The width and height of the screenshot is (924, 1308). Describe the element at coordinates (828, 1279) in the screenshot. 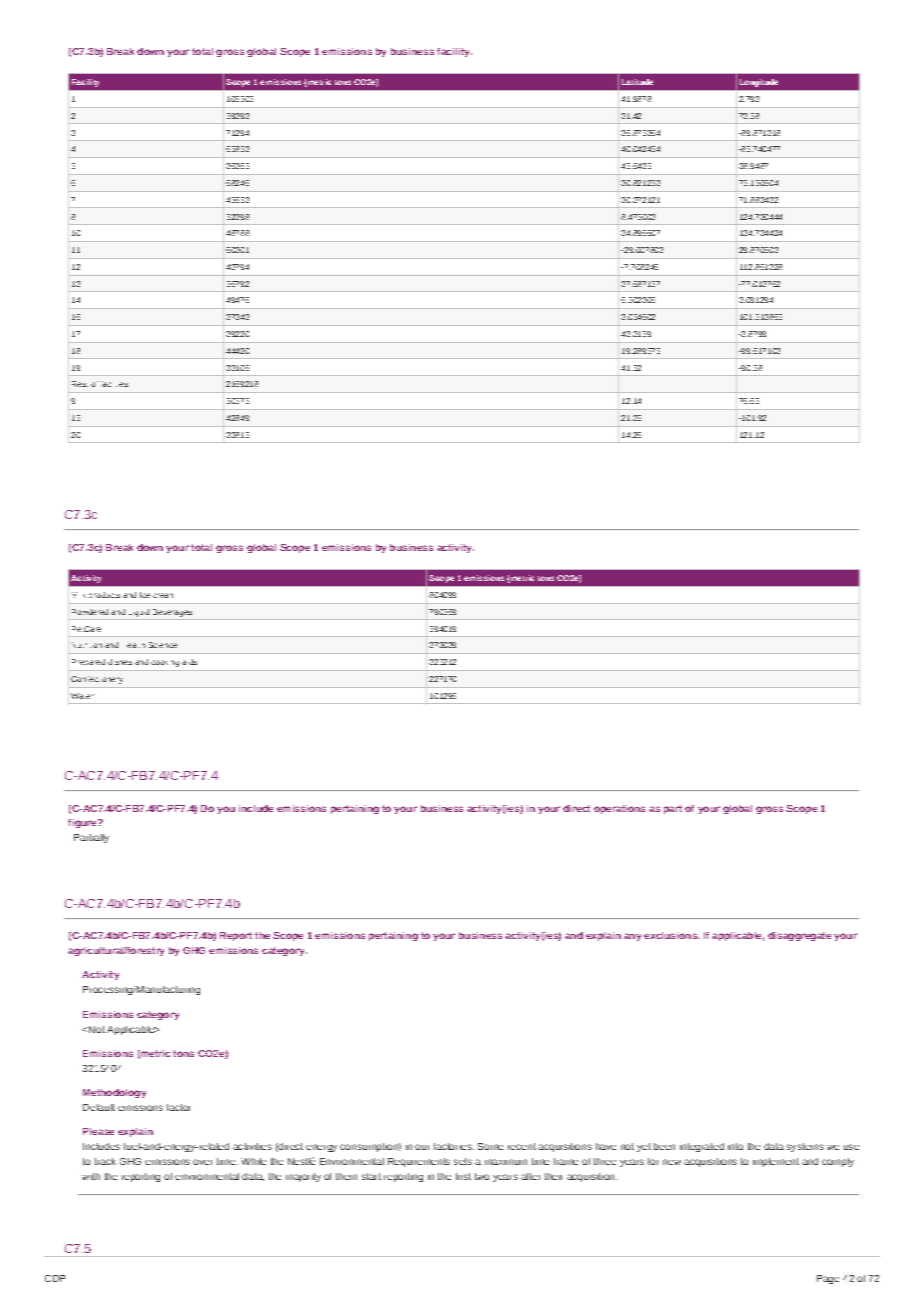

I see `Page` at that location.
